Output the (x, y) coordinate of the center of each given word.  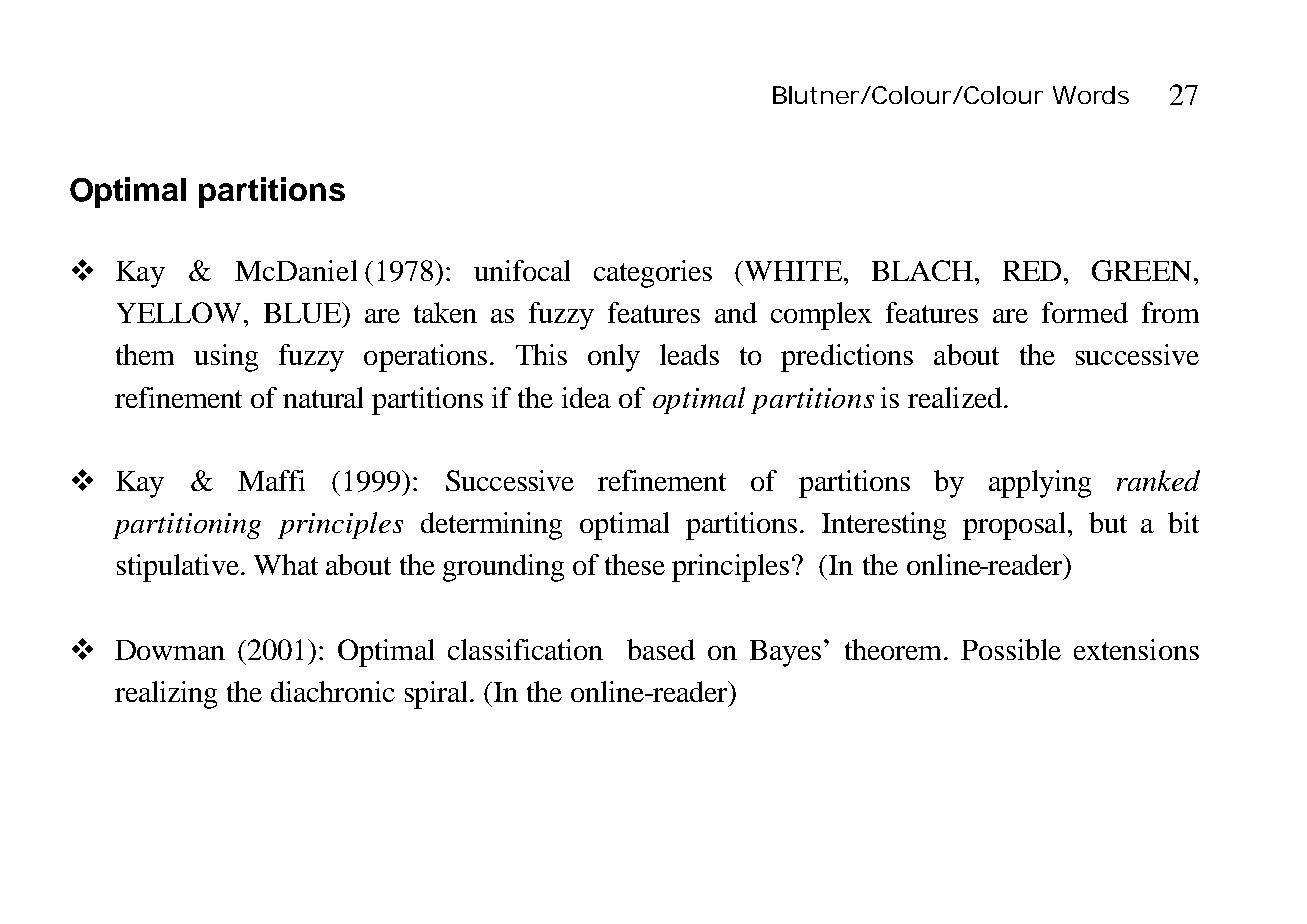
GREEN (1141, 270)
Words (1091, 95)
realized (956, 397)
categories (653, 274)
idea (586, 397)
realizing (166, 695)
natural (323, 397)
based (661, 649)
